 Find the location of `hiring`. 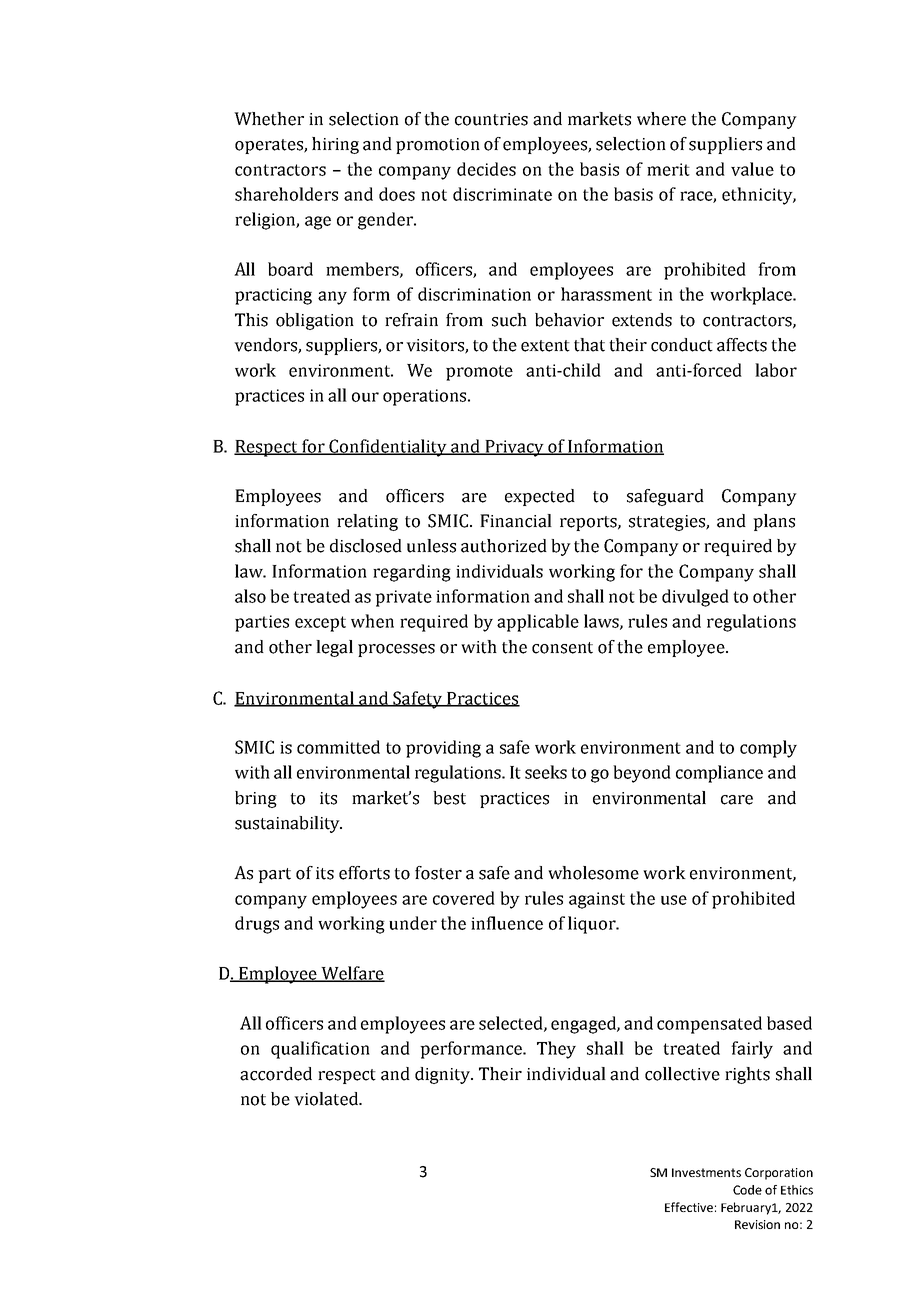

hiring is located at coordinates (335, 145).
